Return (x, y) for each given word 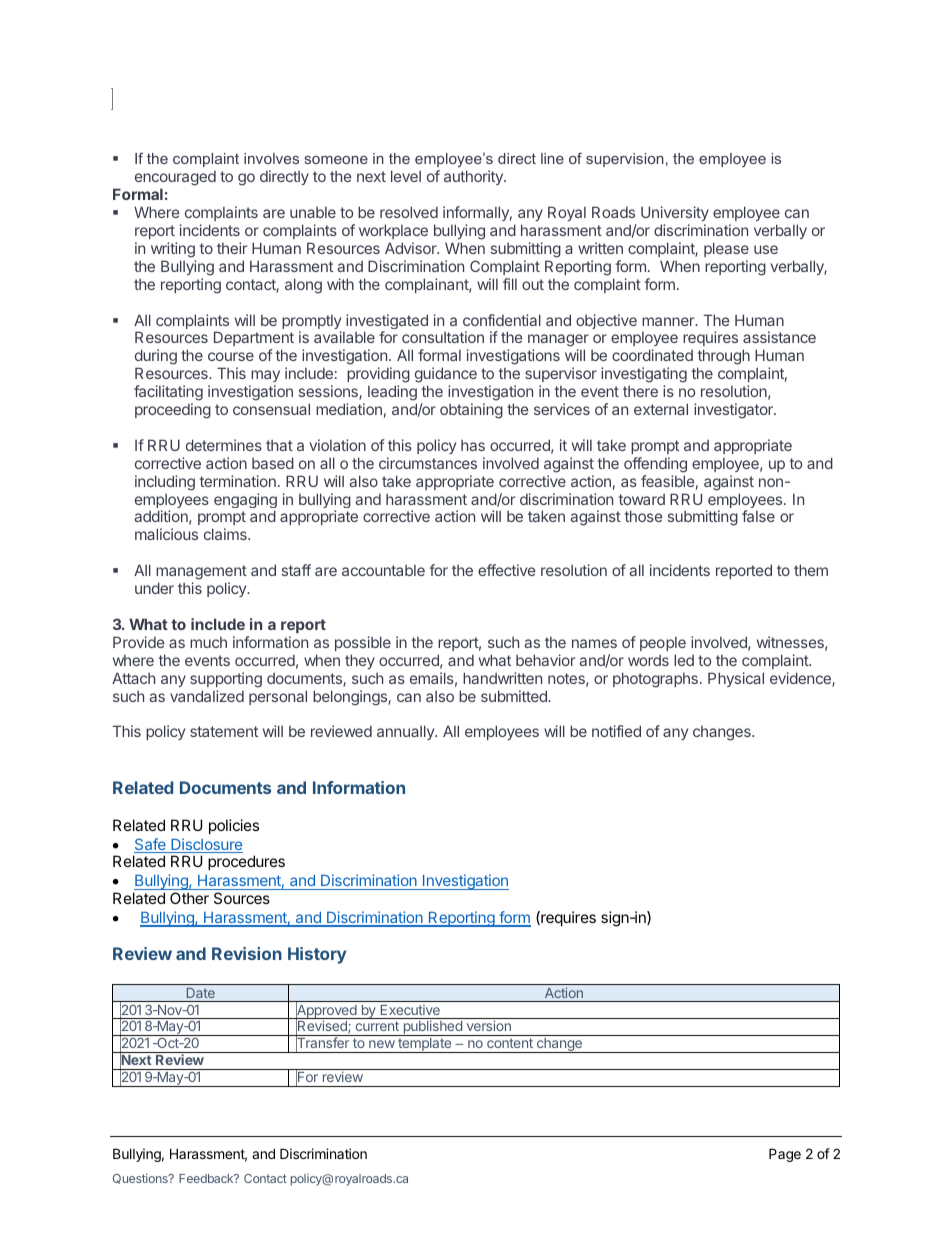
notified (616, 731)
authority (474, 177)
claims (226, 534)
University (675, 213)
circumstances (428, 463)
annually (406, 732)
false (758, 516)
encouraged (175, 180)
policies (234, 826)
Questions (141, 1179)
